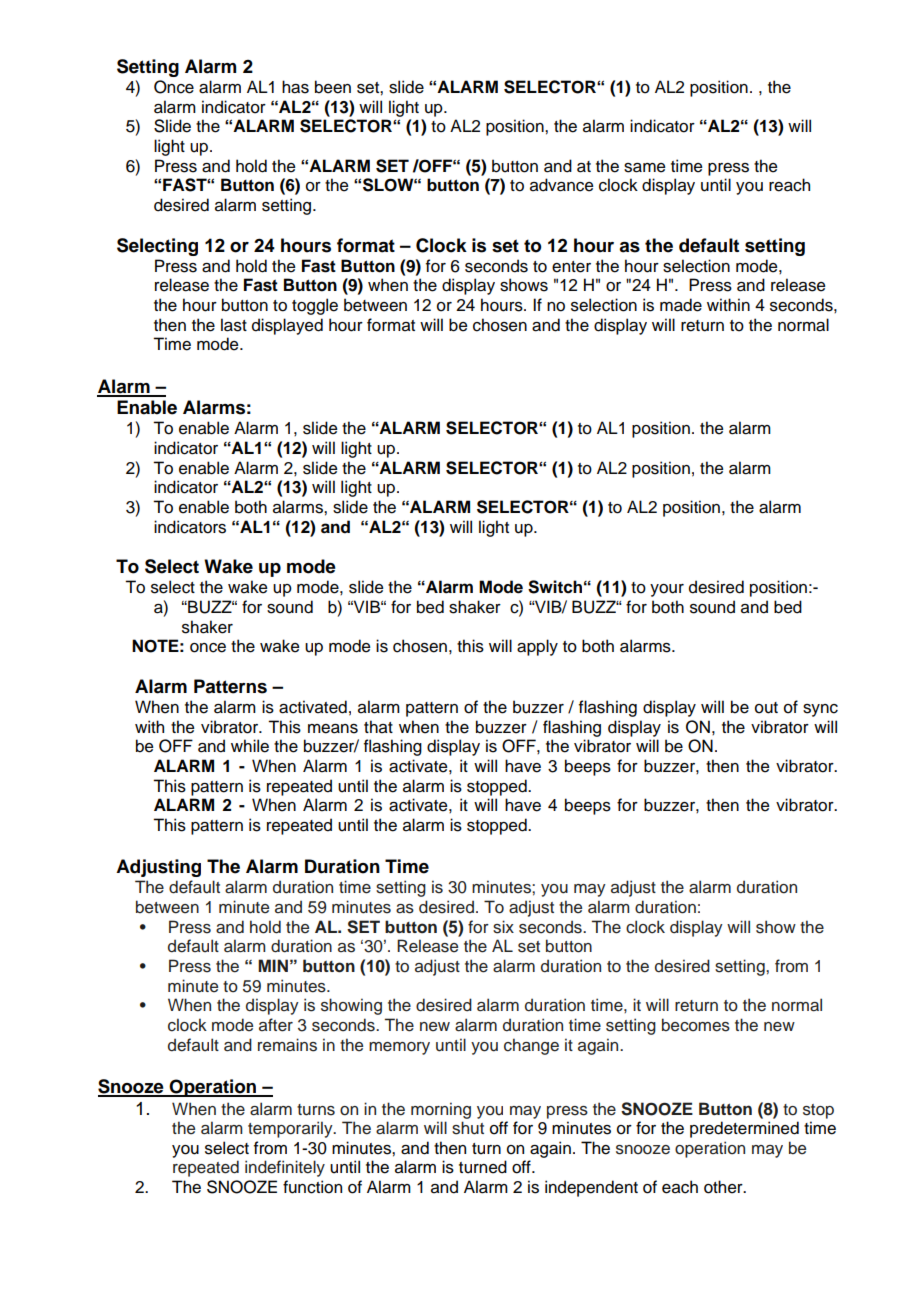  Describe the element at coordinates (503, 927) in the screenshot. I see `six` at that location.
